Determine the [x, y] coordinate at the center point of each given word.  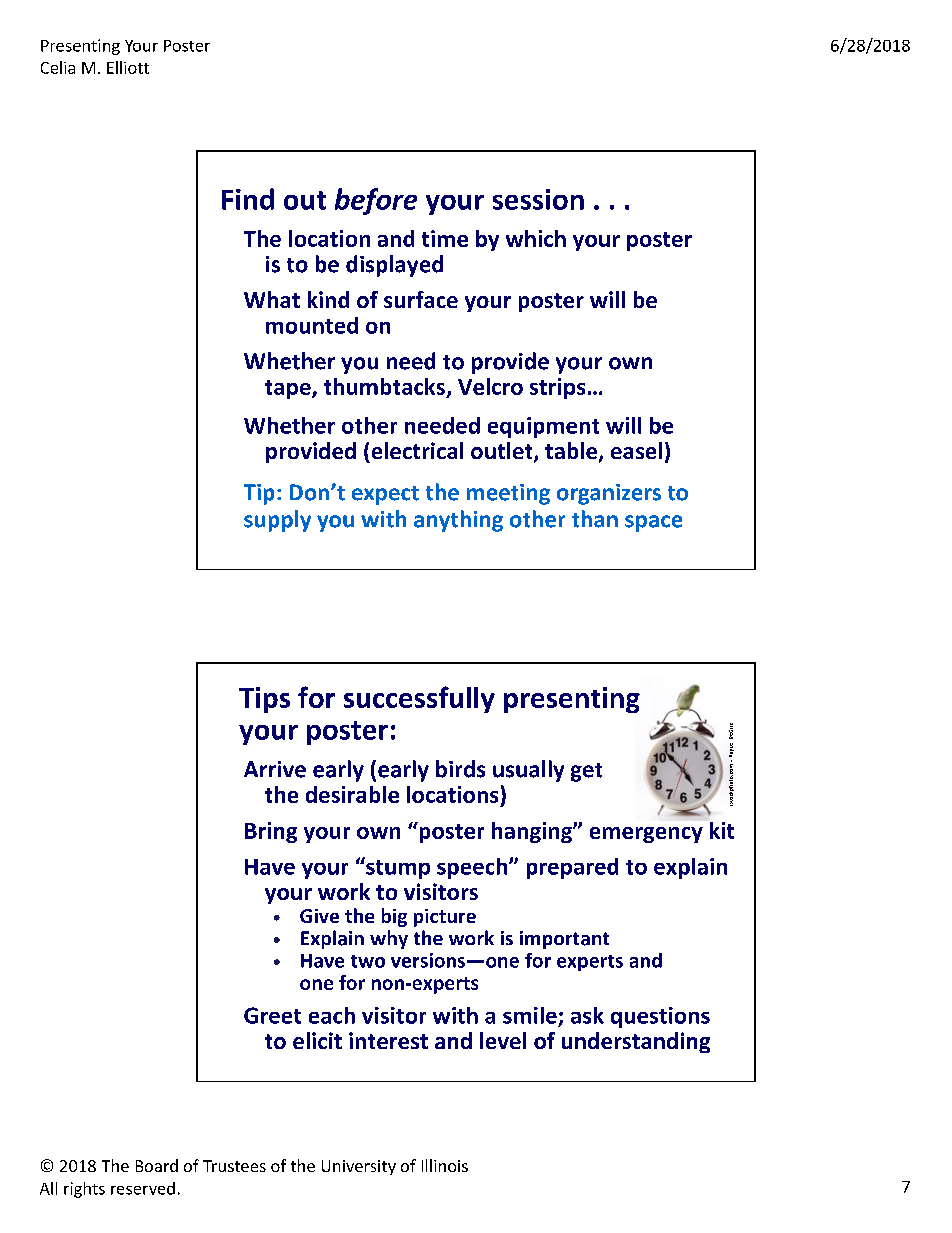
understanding [636, 1042]
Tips [264, 700]
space [653, 523]
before [376, 201]
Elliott [128, 67]
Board [157, 1165]
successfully [419, 699]
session [538, 199]
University [359, 1167]
